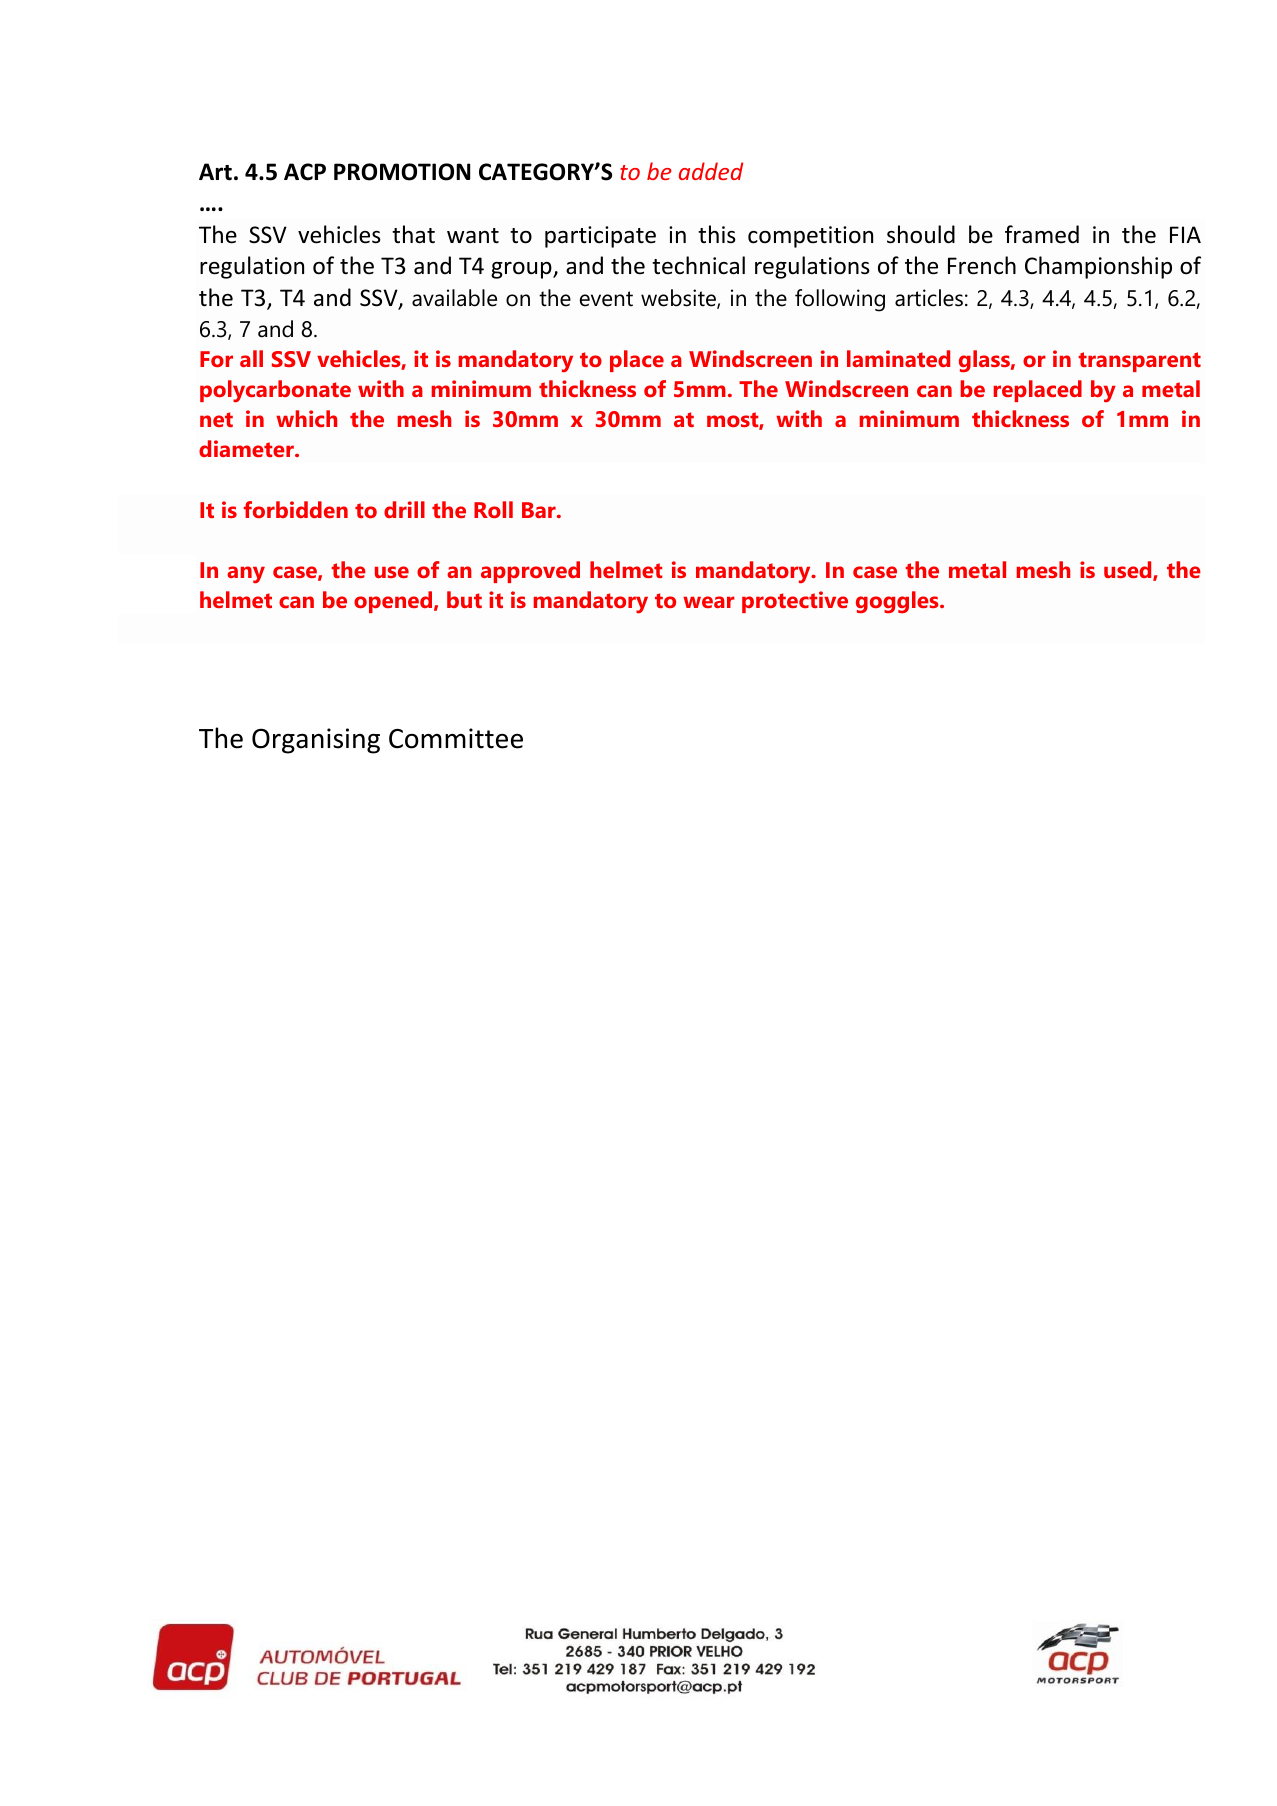  Describe the element at coordinates (1139, 362) in the image. I see `transparent` at that location.
